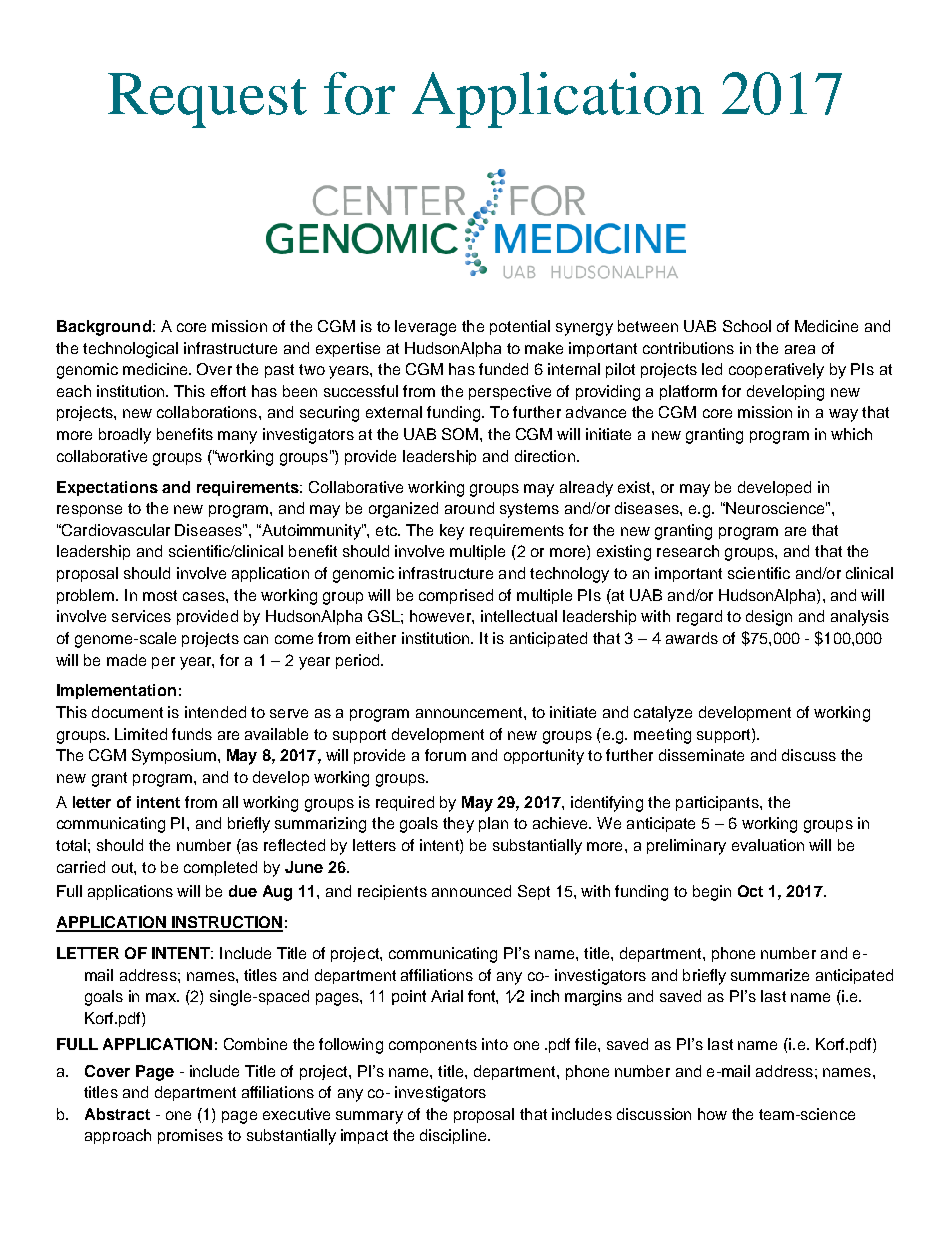  Describe the element at coordinates (747, 326) in the screenshot. I see `School` at that location.
